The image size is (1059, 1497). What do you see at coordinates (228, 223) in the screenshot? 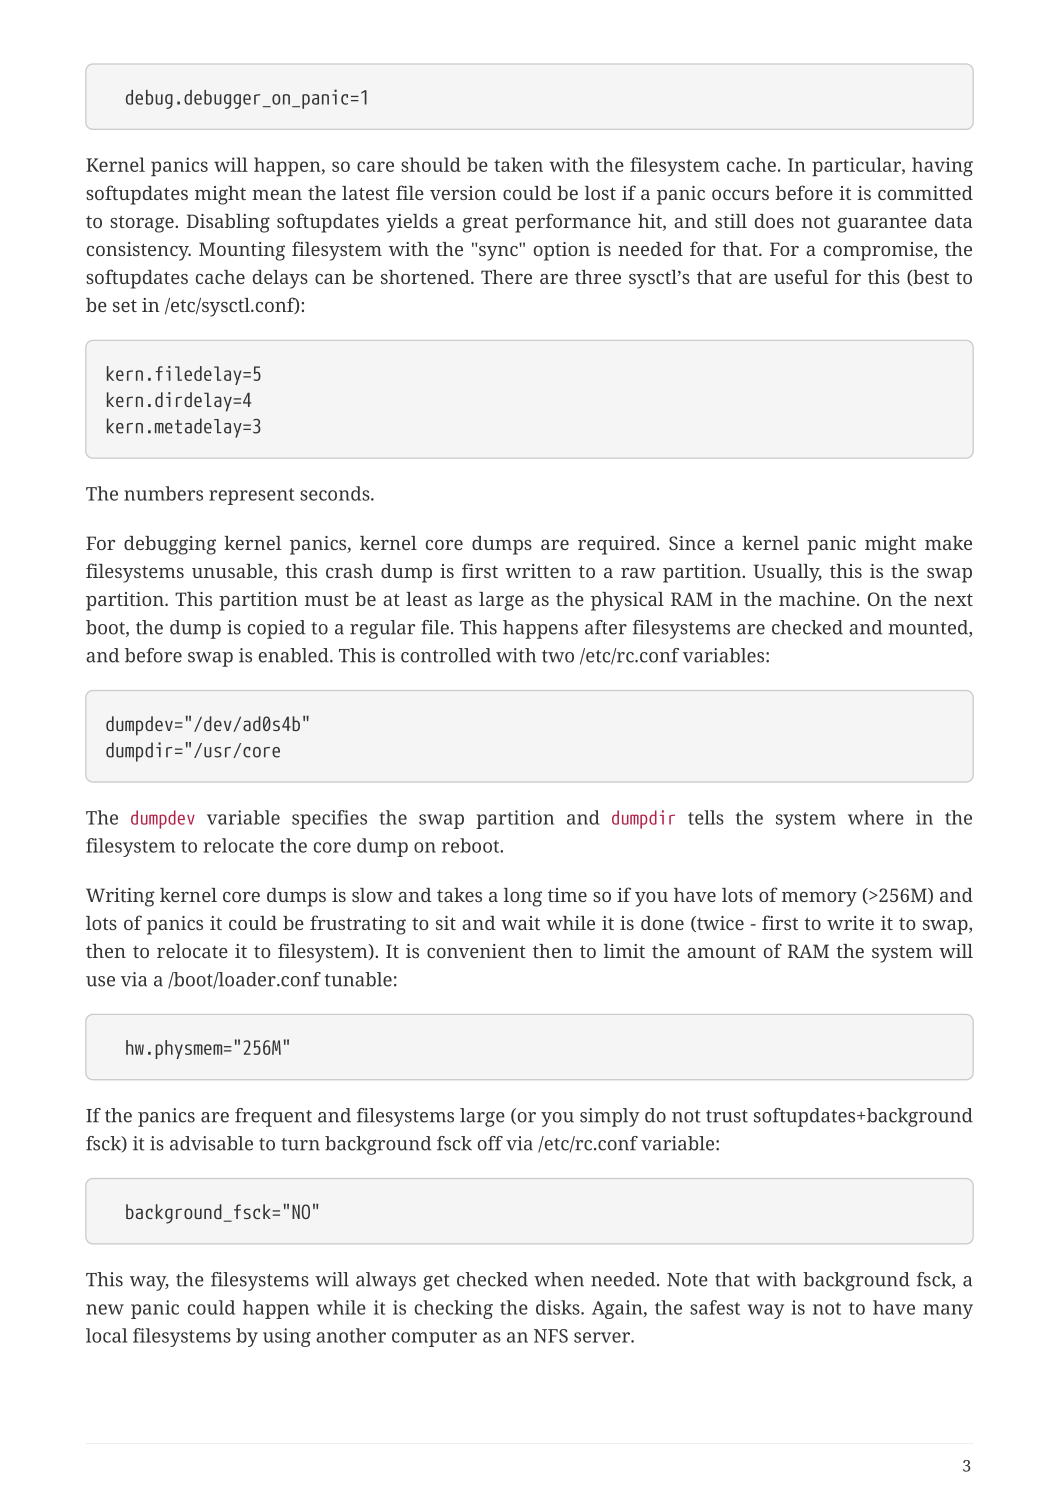
I see `Disabling` at bounding box center [228, 223].
